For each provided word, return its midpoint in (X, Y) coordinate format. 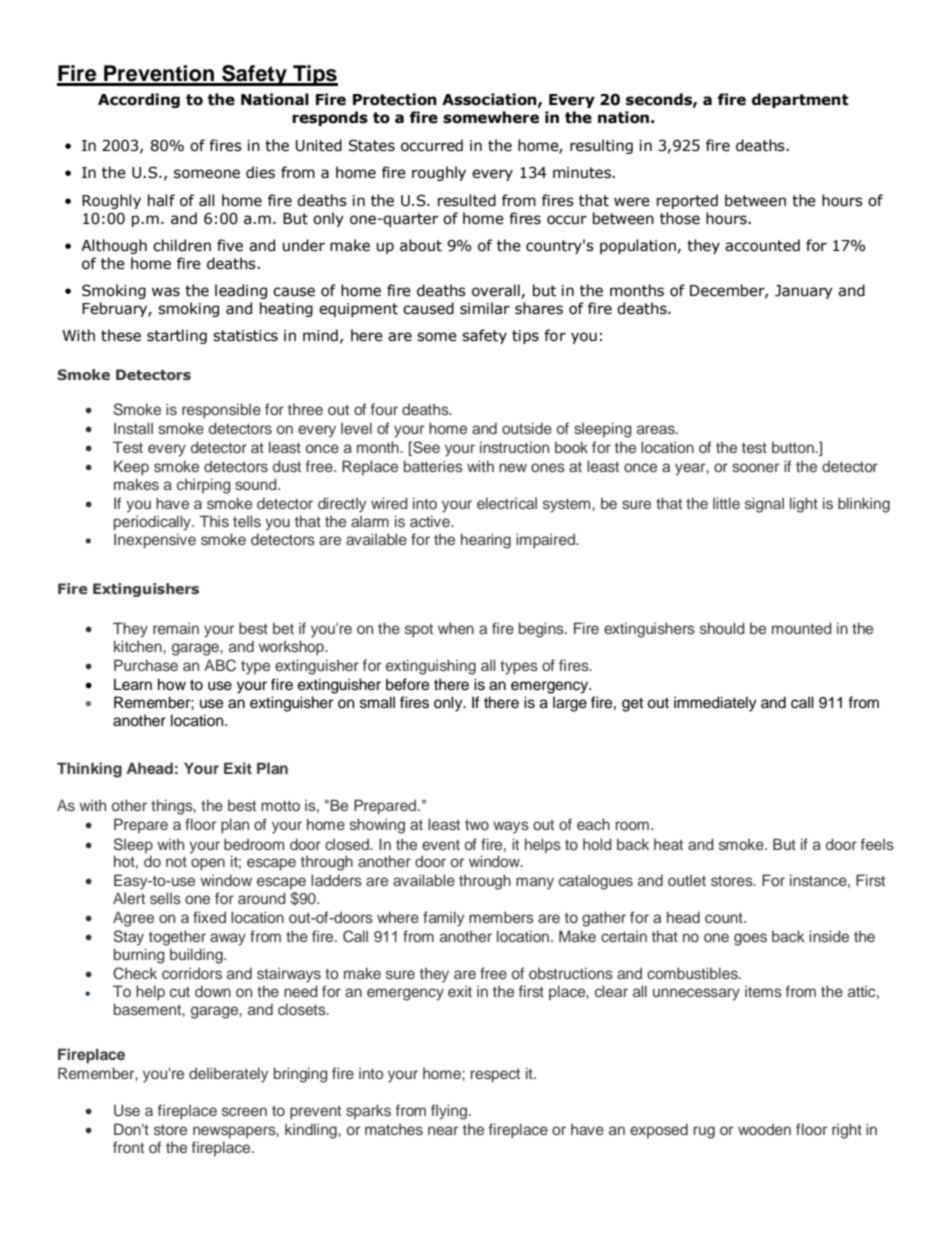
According (139, 100)
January (804, 292)
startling (177, 336)
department (800, 100)
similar (485, 308)
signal (764, 505)
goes (750, 939)
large (570, 704)
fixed (209, 917)
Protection (395, 99)
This (214, 521)
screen (244, 1111)
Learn (133, 684)
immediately (715, 704)
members (501, 917)
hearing (486, 541)
